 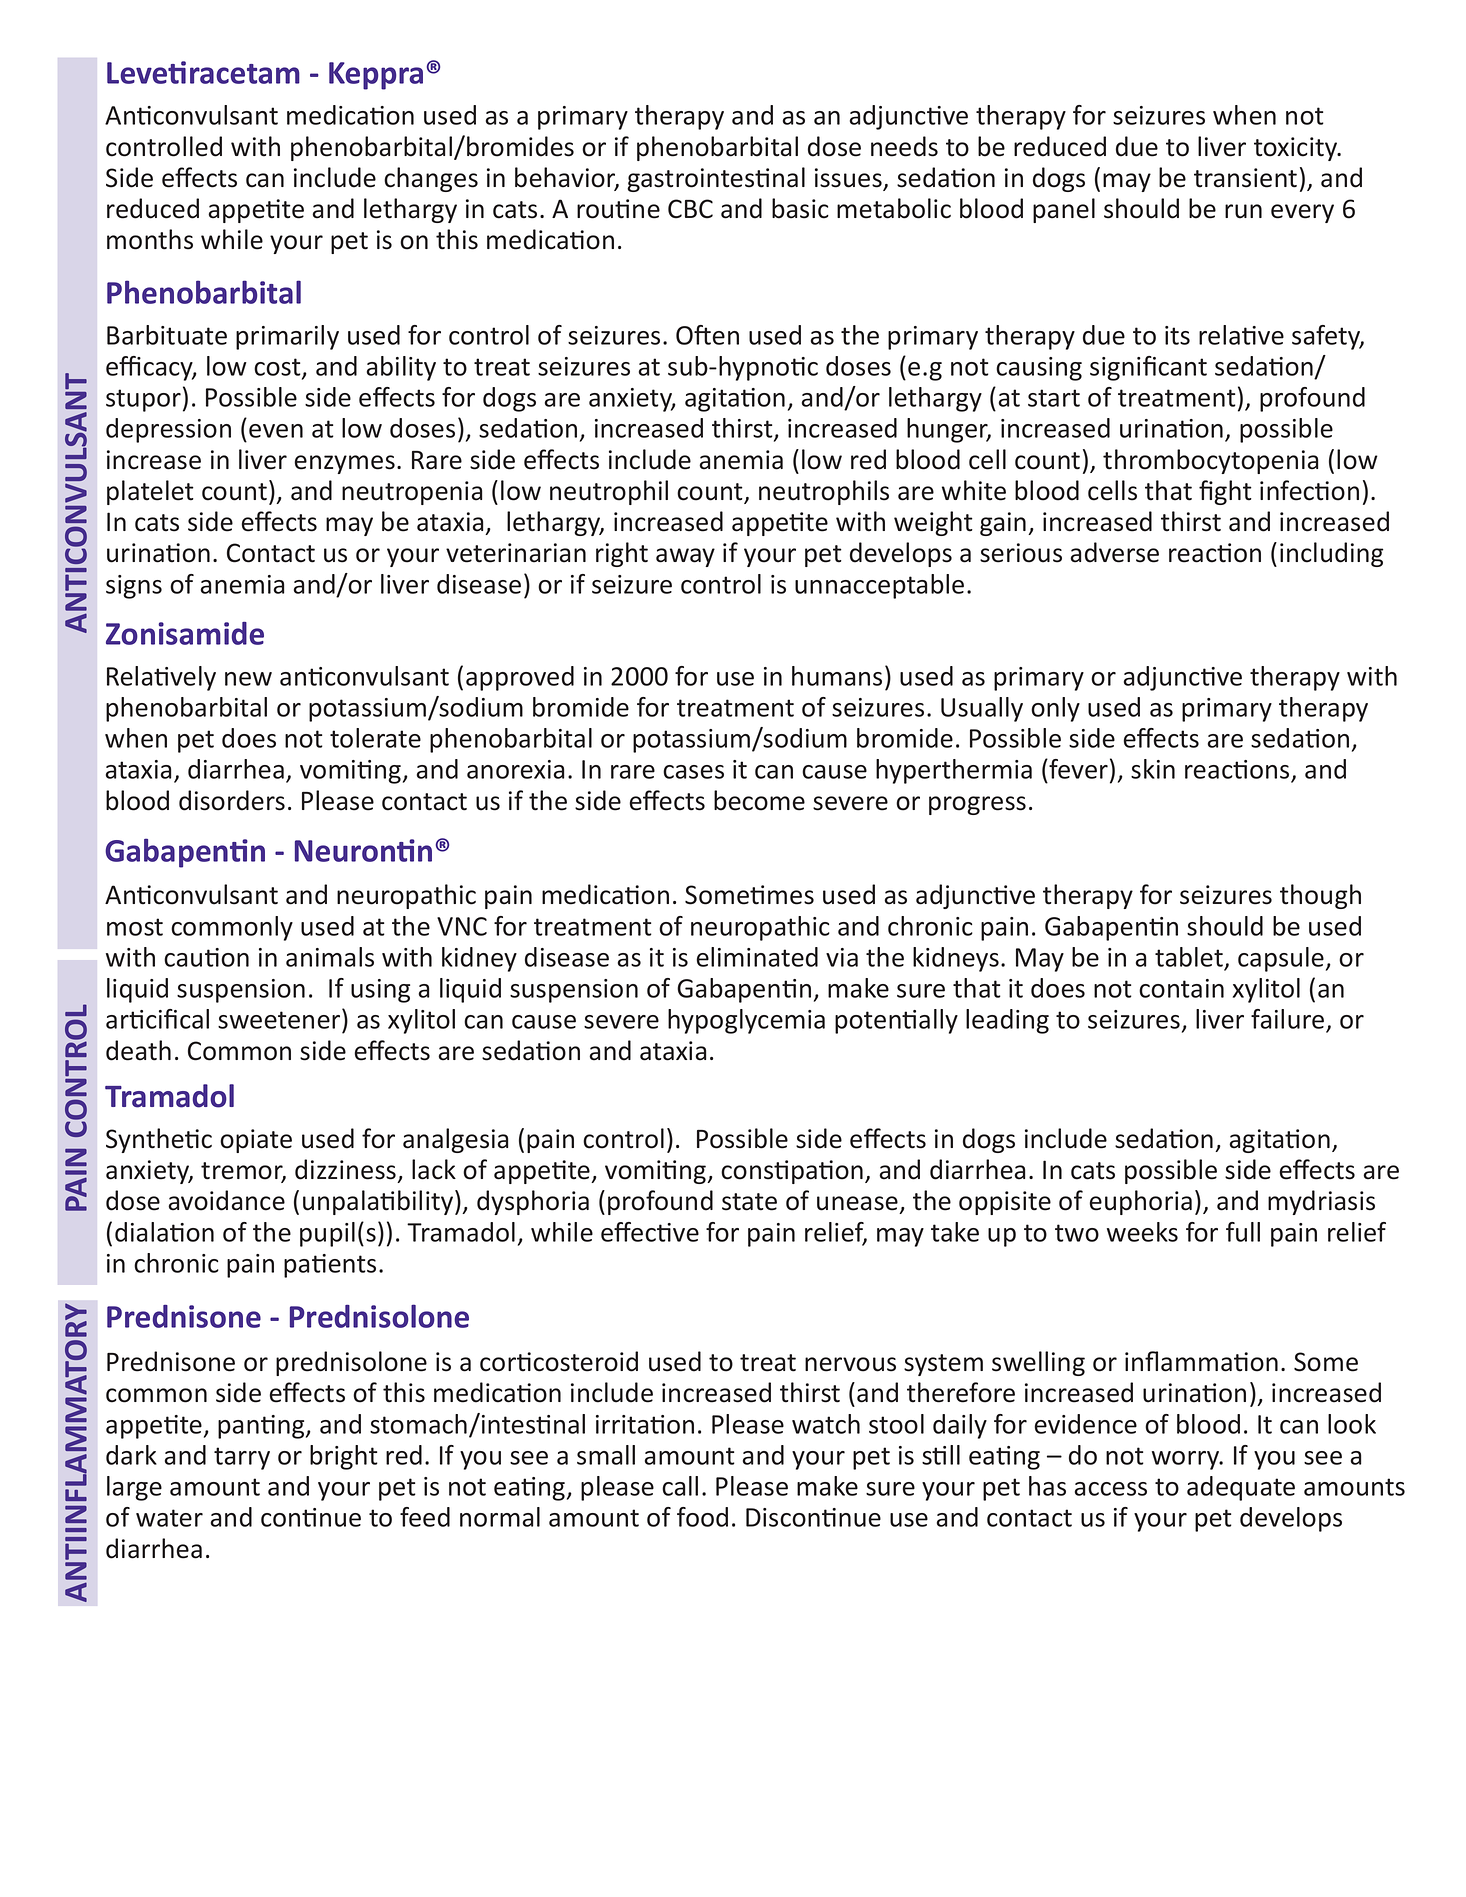 I want to click on toxicity, so click(x=1297, y=149).
